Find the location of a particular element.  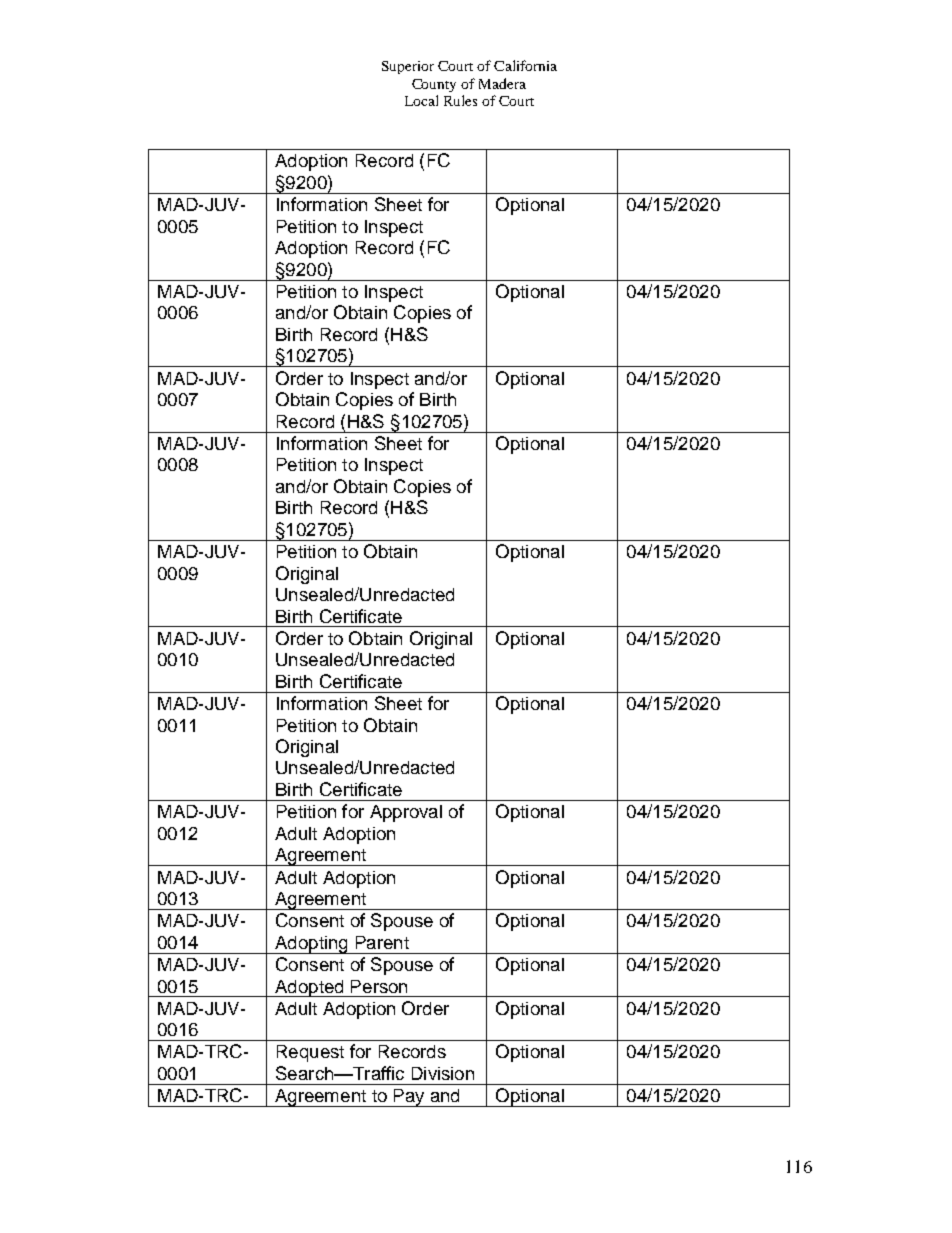

Madera is located at coordinates (502, 83).
